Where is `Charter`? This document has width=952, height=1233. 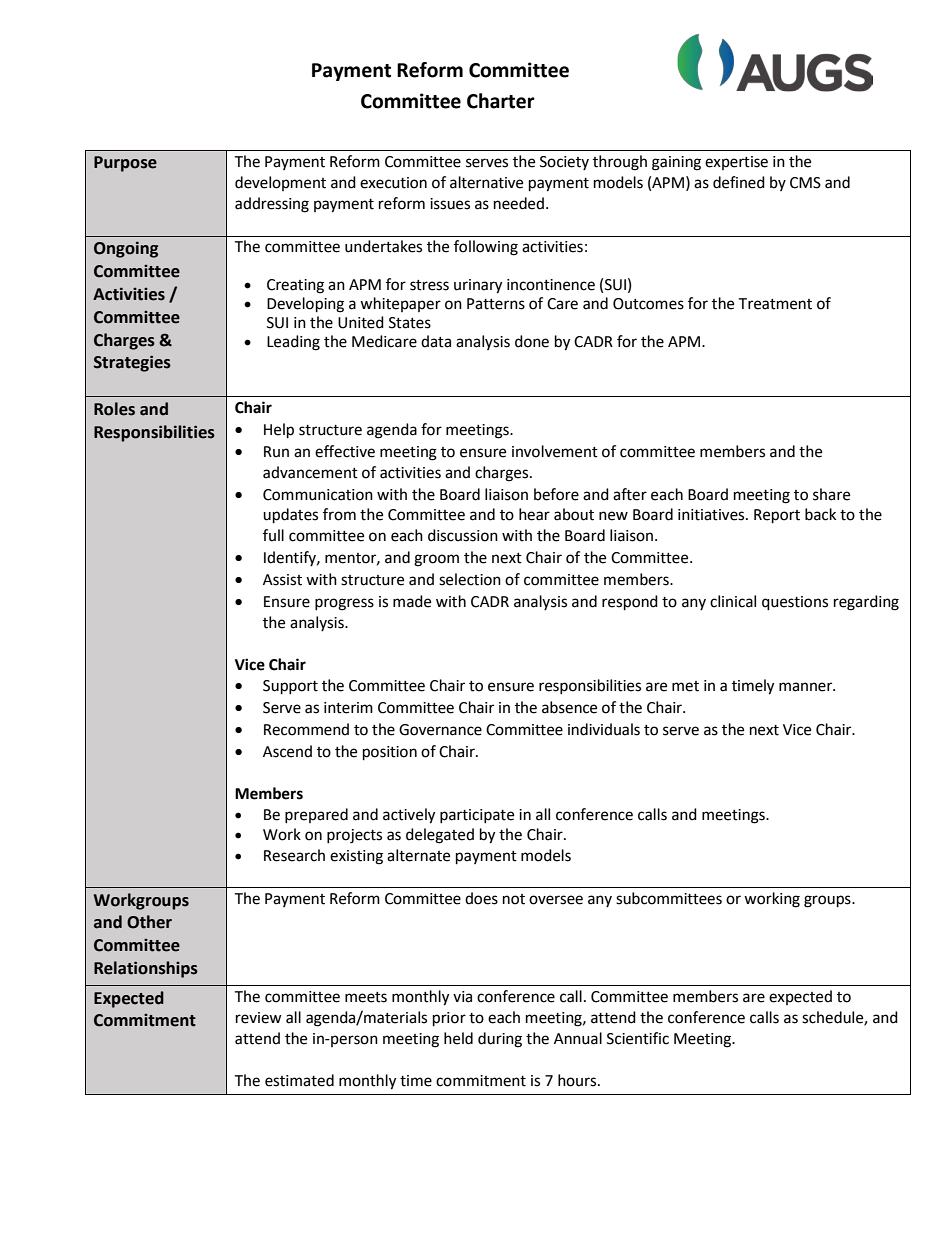 Charter is located at coordinates (501, 101).
